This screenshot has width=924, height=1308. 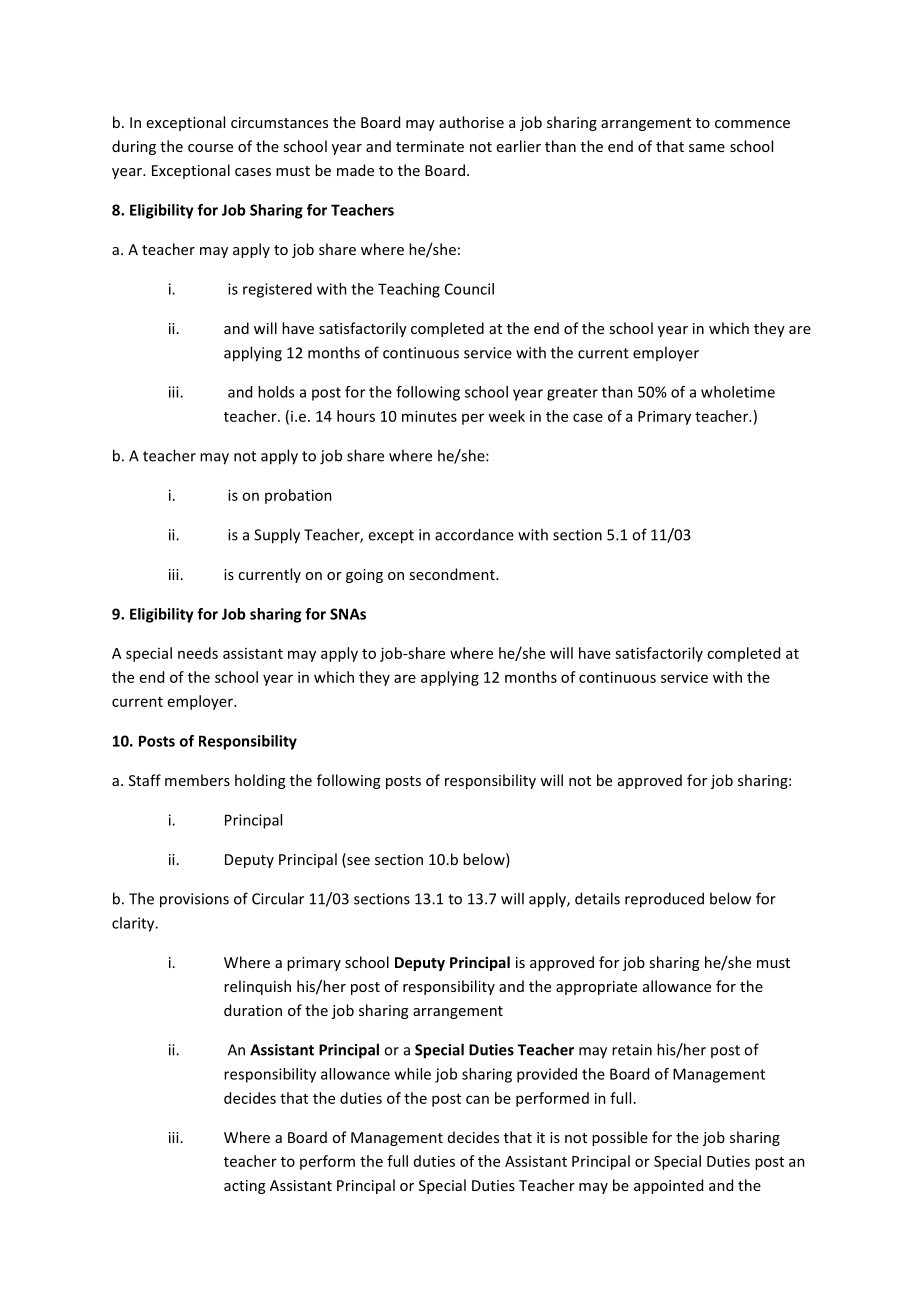 I want to click on terminate, so click(x=430, y=146).
